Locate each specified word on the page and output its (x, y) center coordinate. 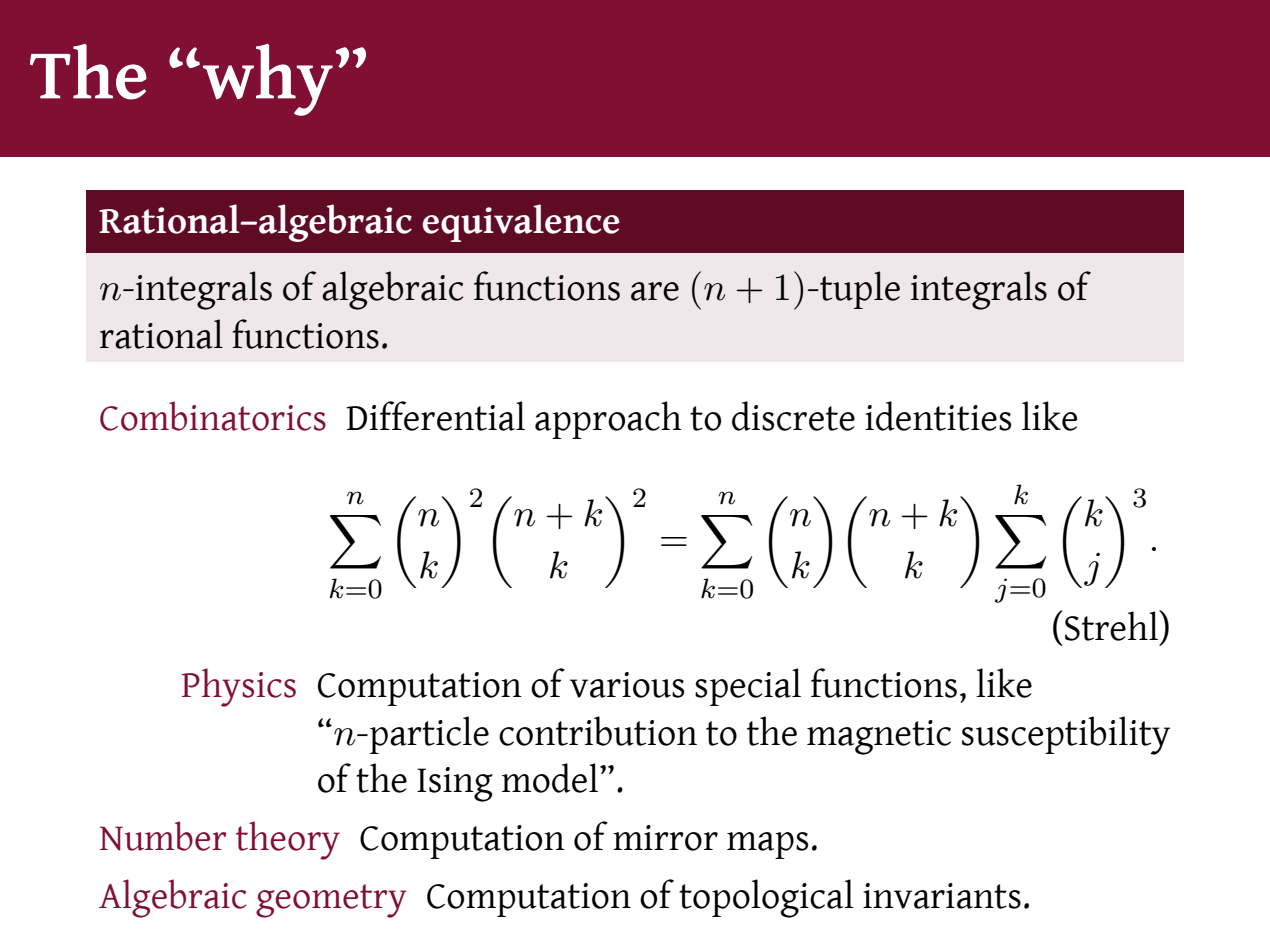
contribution (598, 731)
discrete (793, 416)
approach (608, 420)
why (268, 80)
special (748, 687)
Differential (435, 416)
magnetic (879, 737)
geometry (331, 901)
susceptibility (1066, 735)
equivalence (521, 223)
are (655, 291)
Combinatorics (213, 416)
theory (288, 840)
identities (938, 416)
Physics (239, 687)
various (627, 685)
